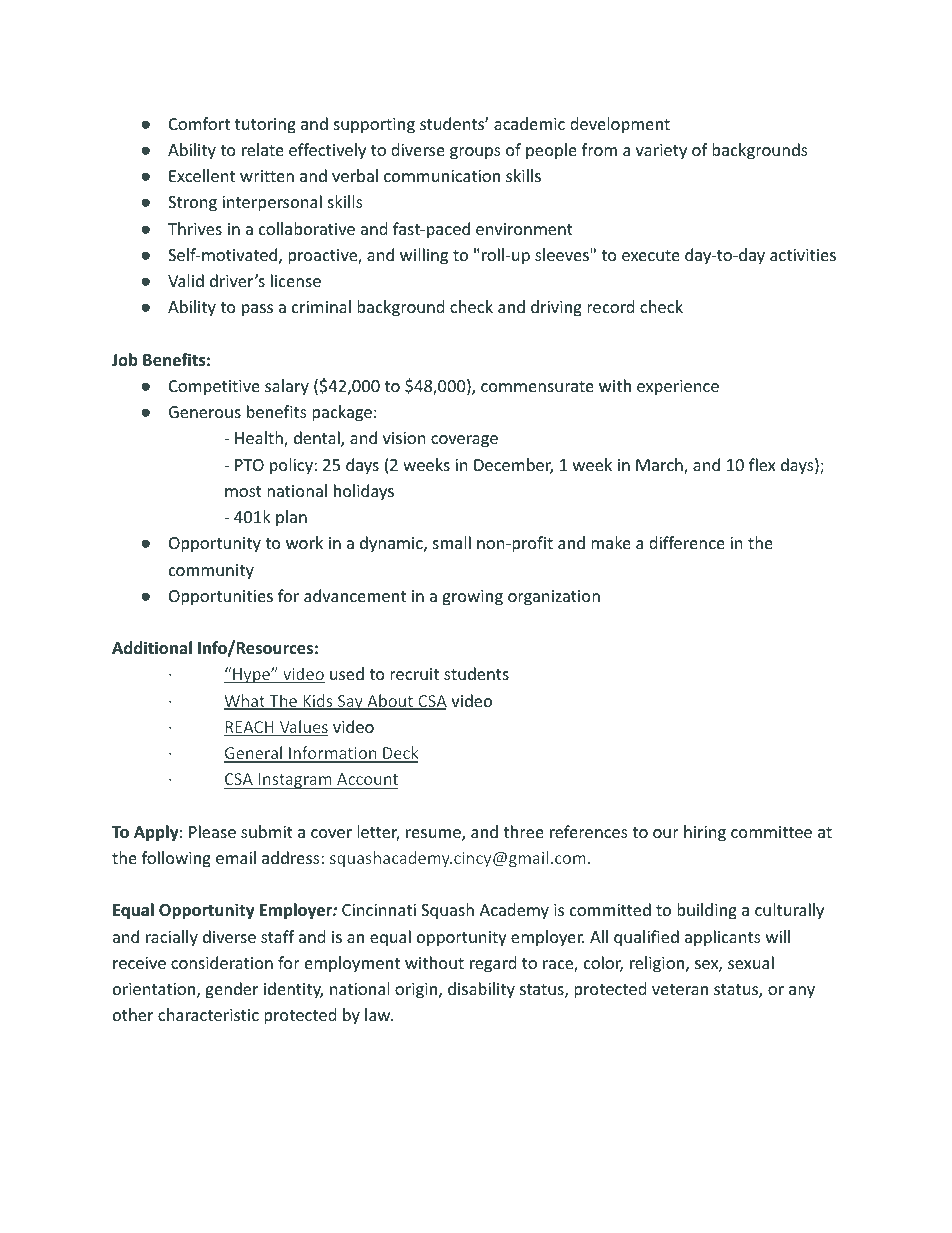 Image resolution: width=952 pixels, height=1233 pixels. I want to click on Excellent, so click(202, 175).
